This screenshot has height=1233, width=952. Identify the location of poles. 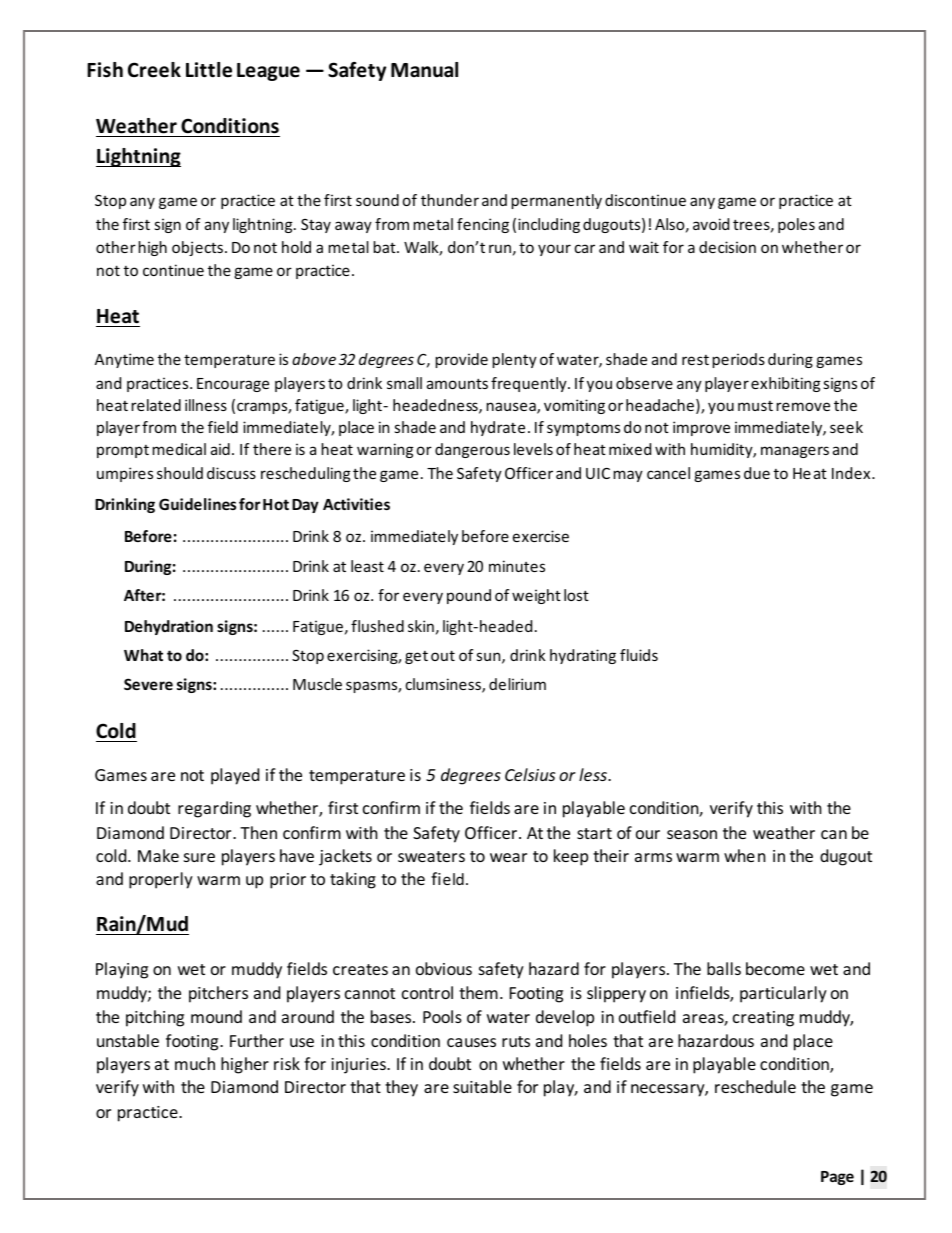
(796, 225).
